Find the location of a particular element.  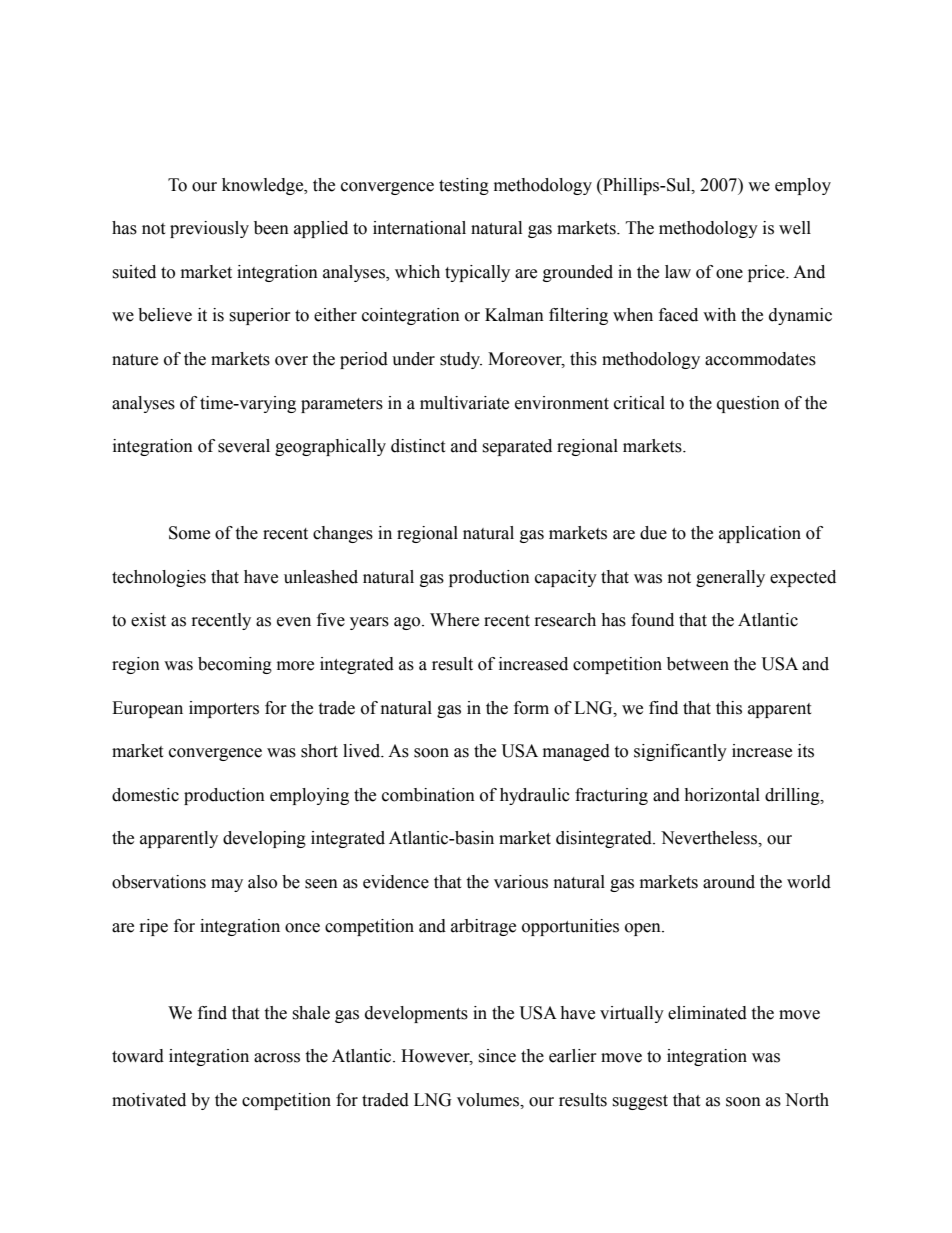

Where is located at coordinates (454, 620).
